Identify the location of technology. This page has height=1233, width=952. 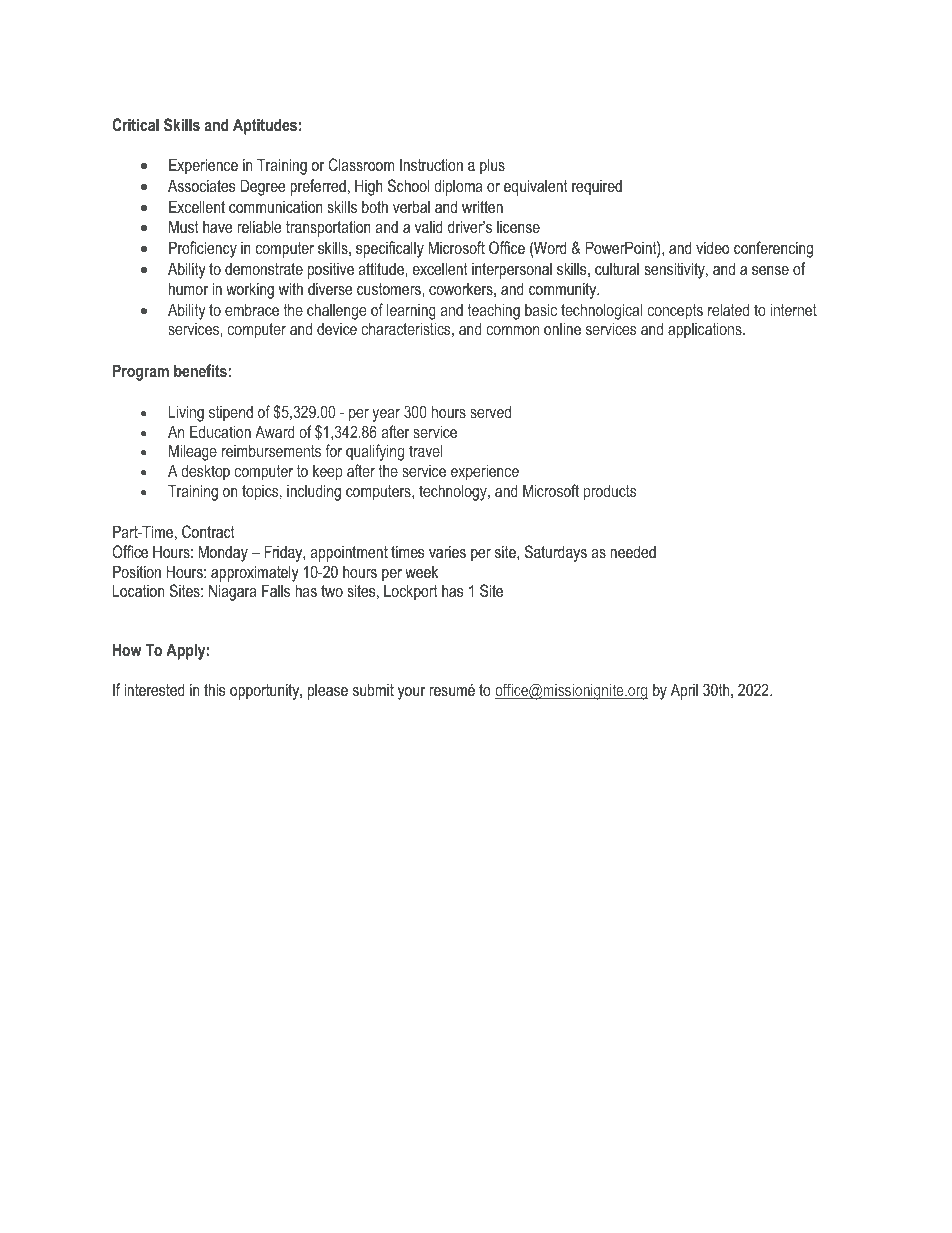
(454, 492).
